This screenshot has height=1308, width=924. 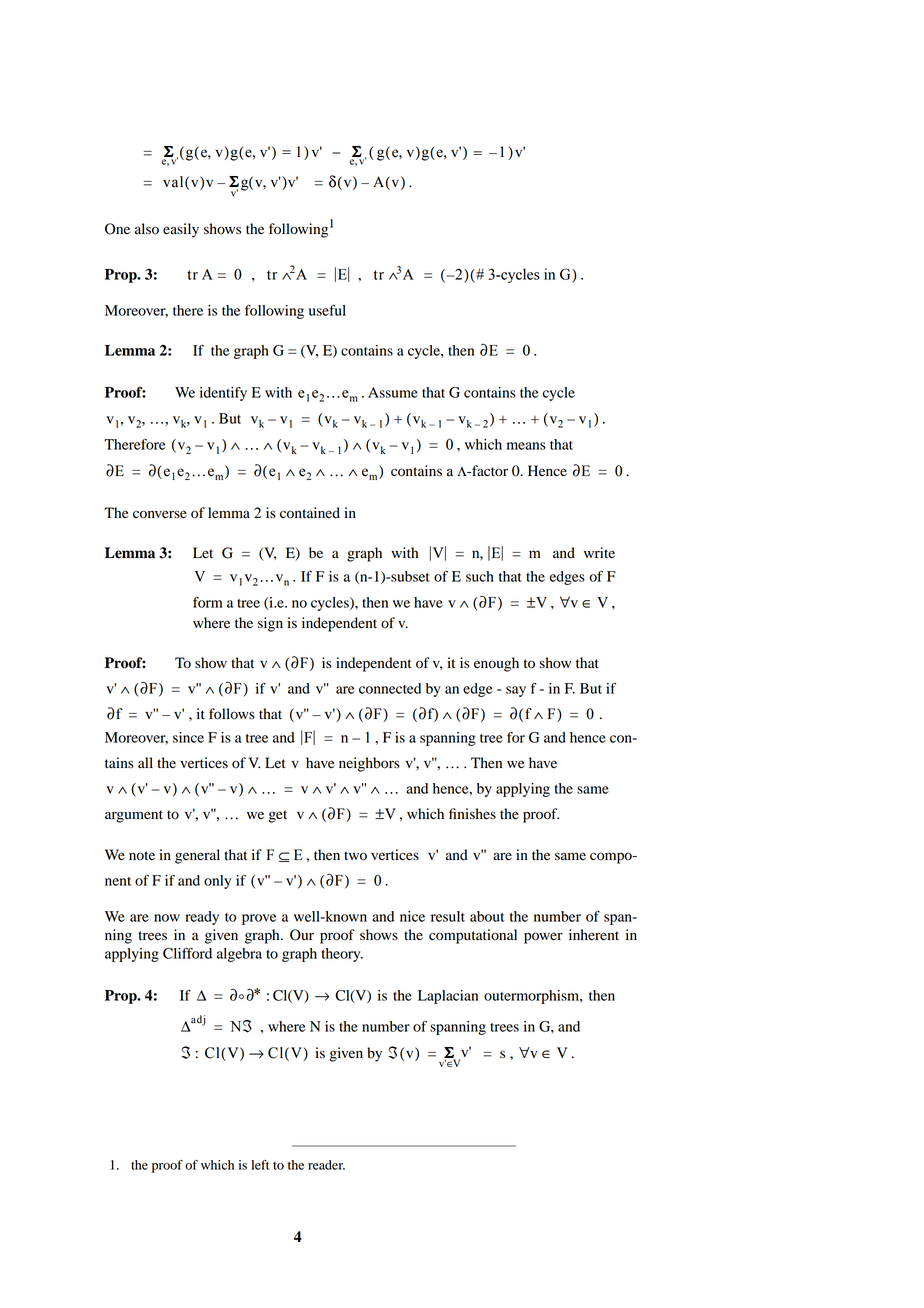 What do you see at coordinates (327, 310) in the screenshot?
I see `useful` at bounding box center [327, 310].
